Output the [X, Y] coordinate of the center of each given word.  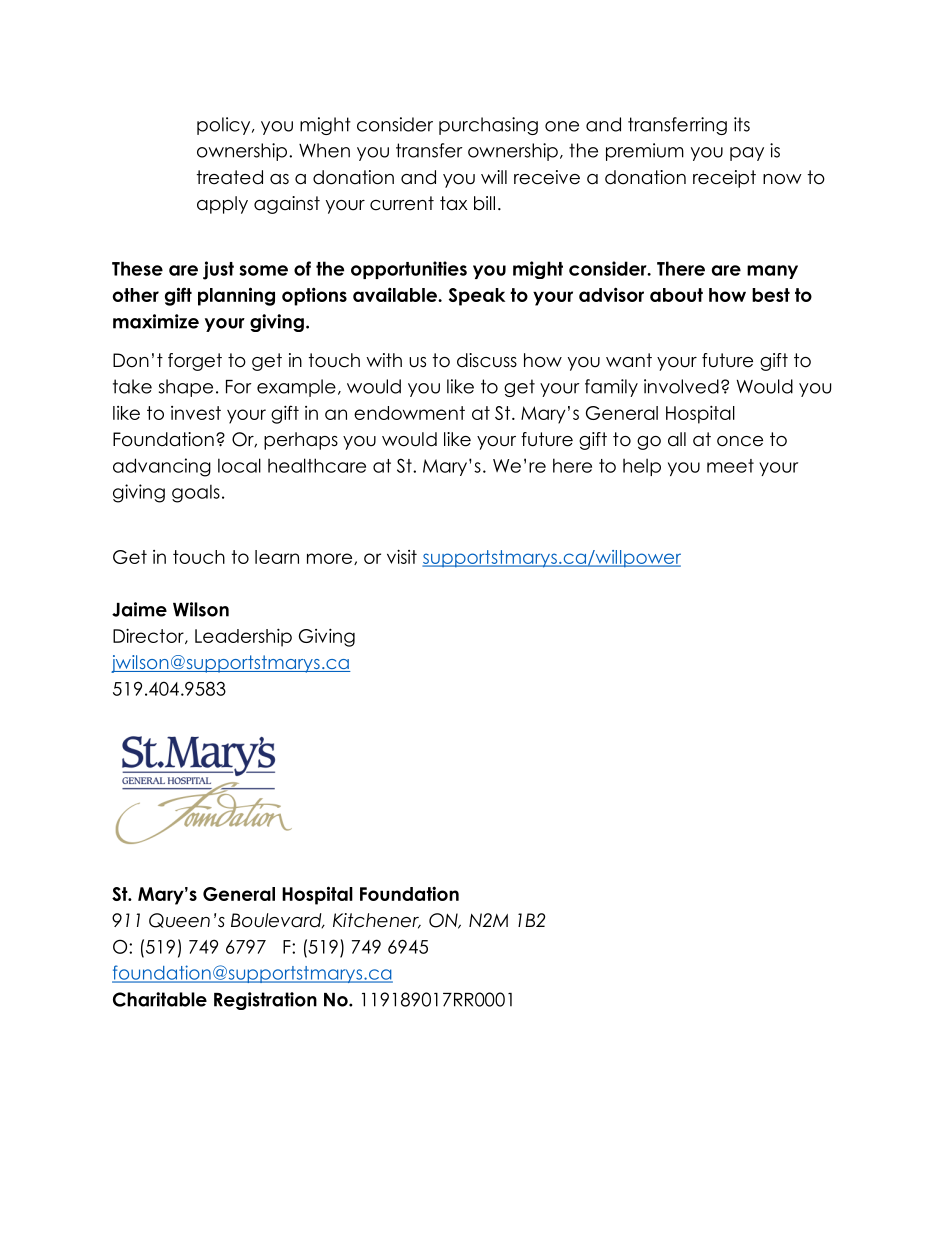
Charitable [160, 999]
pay [747, 154]
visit [402, 556]
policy [225, 126]
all [677, 439]
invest [196, 413]
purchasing [488, 126]
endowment [409, 413]
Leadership [243, 637]
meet [730, 466]
